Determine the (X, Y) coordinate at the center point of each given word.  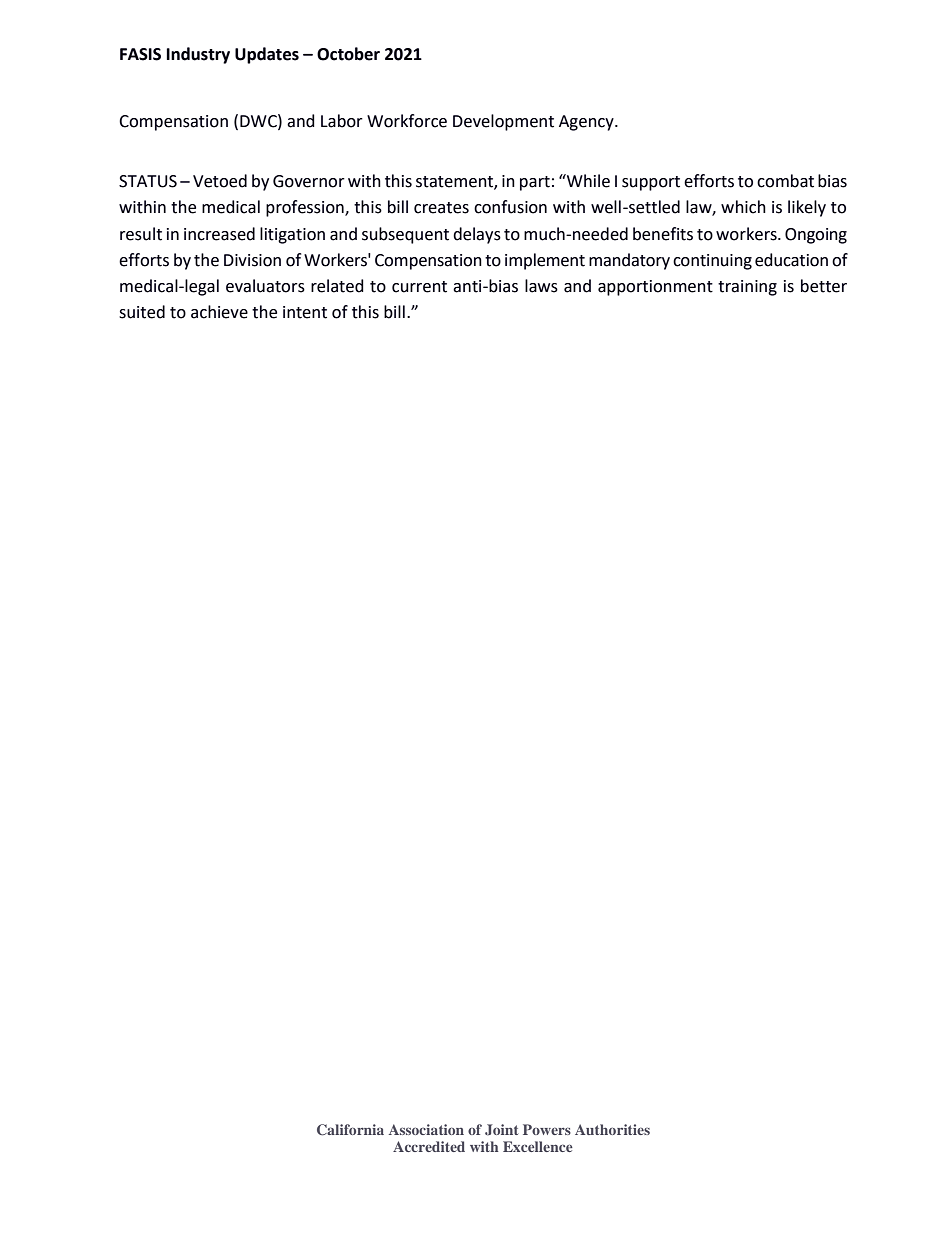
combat (785, 181)
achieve (219, 312)
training (747, 288)
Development (503, 122)
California (350, 1130)
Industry (198, 55)
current (419, 287)
